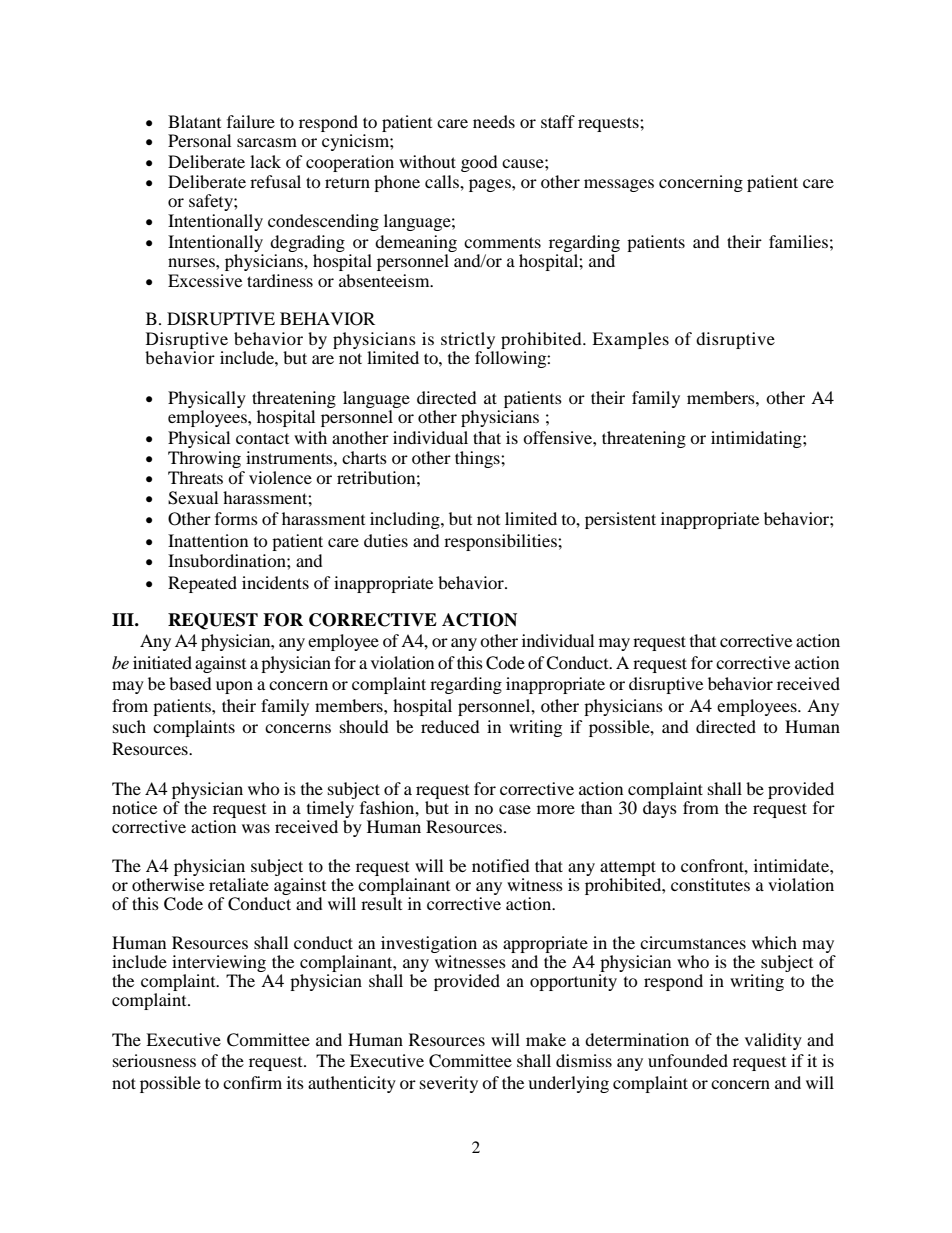  Describe the element at coordinates (154, 1060) in the screenshot. I see `seriousness` at that location.
